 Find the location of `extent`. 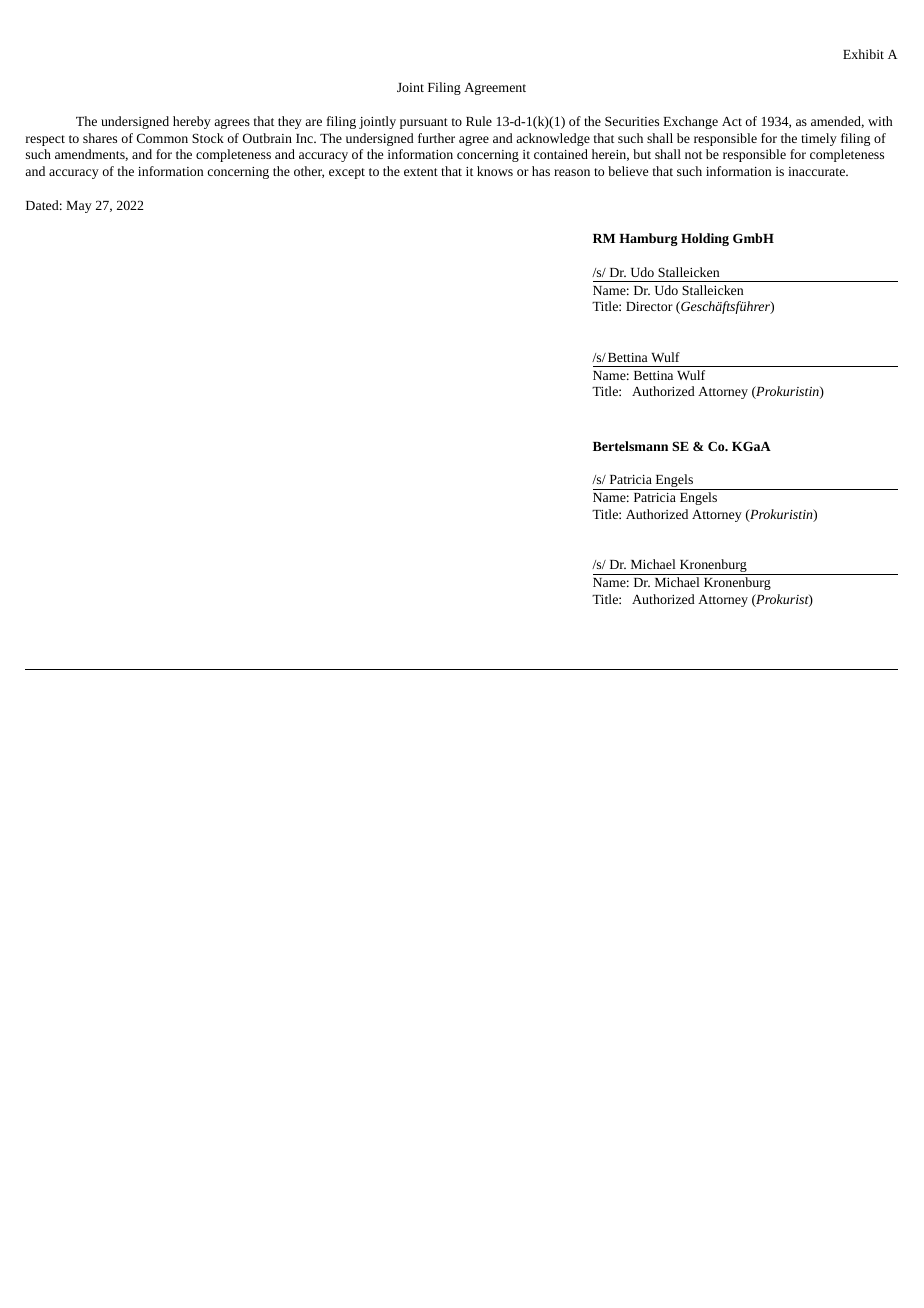

extent is located at coordinates (421, 172).
